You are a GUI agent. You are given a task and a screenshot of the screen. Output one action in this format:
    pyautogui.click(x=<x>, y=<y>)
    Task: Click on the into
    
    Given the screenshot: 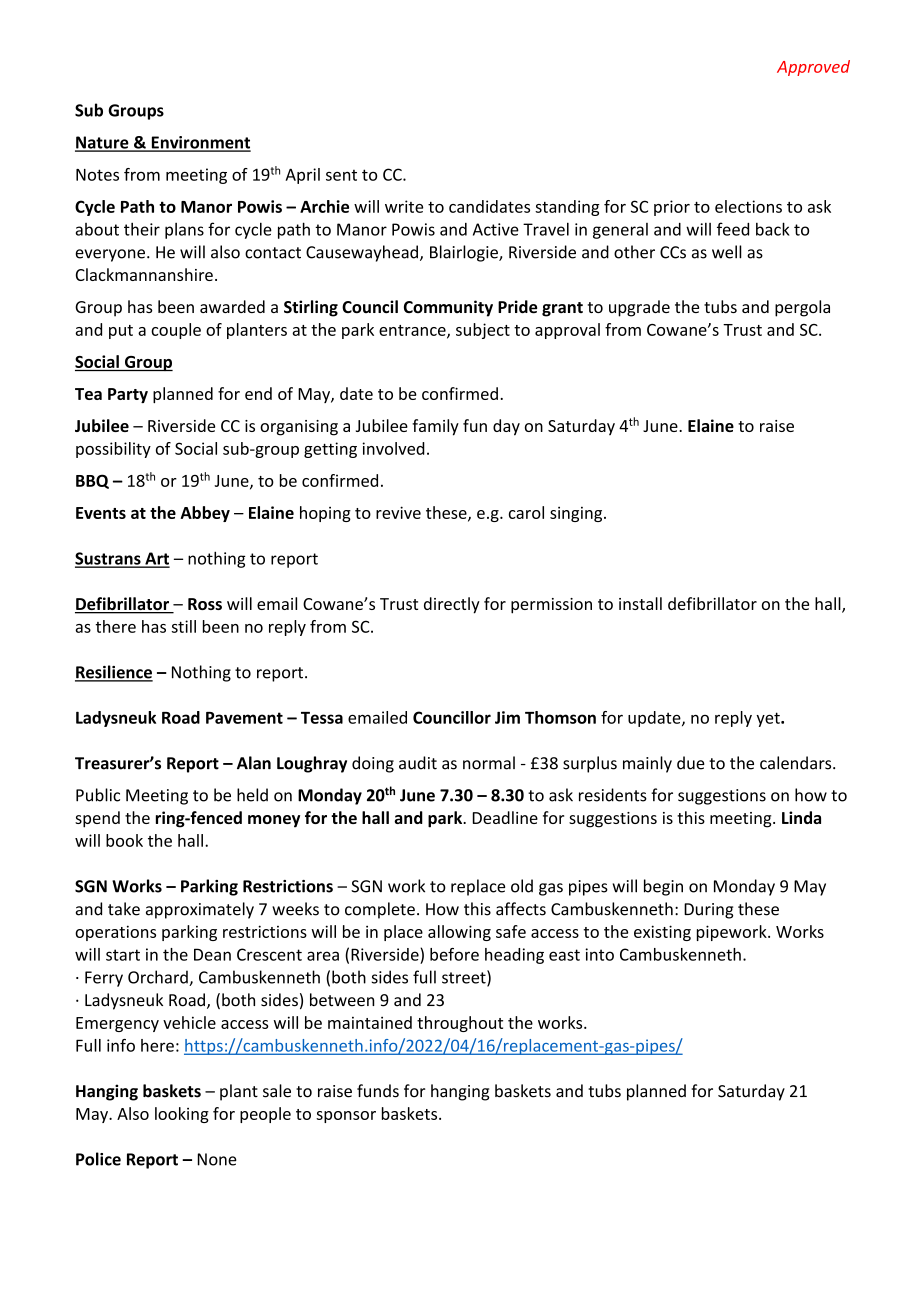 What is the action you would take?
    pyautogui.click(x=599, y=954)
